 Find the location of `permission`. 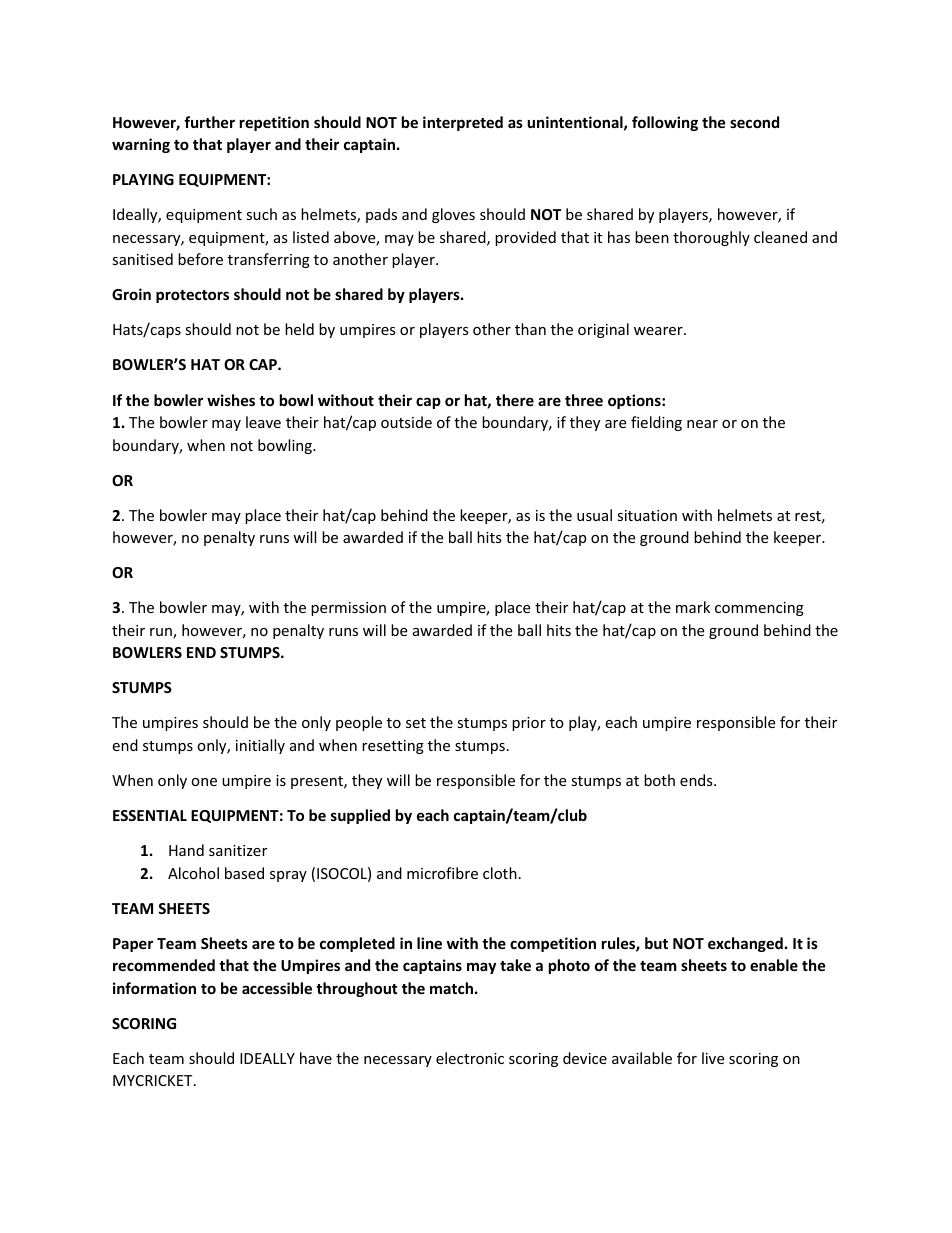

permission is located at coordinates (348, 609).
